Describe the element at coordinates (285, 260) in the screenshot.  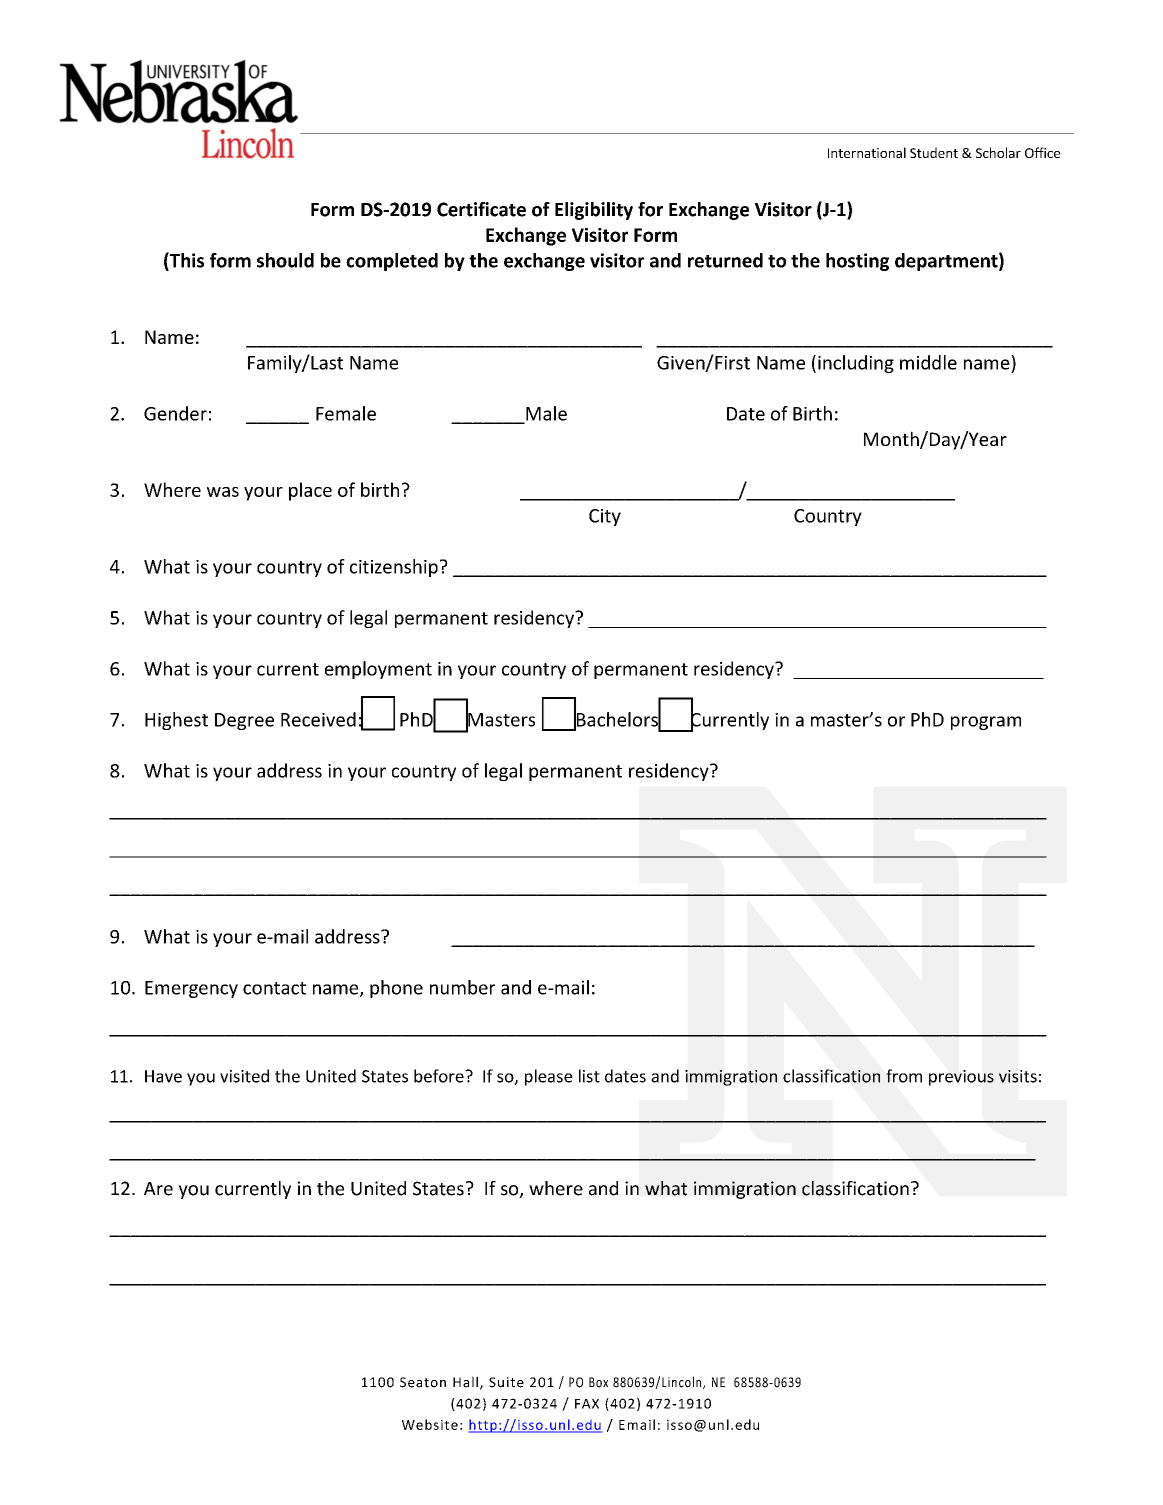
I see `should` at that location.
